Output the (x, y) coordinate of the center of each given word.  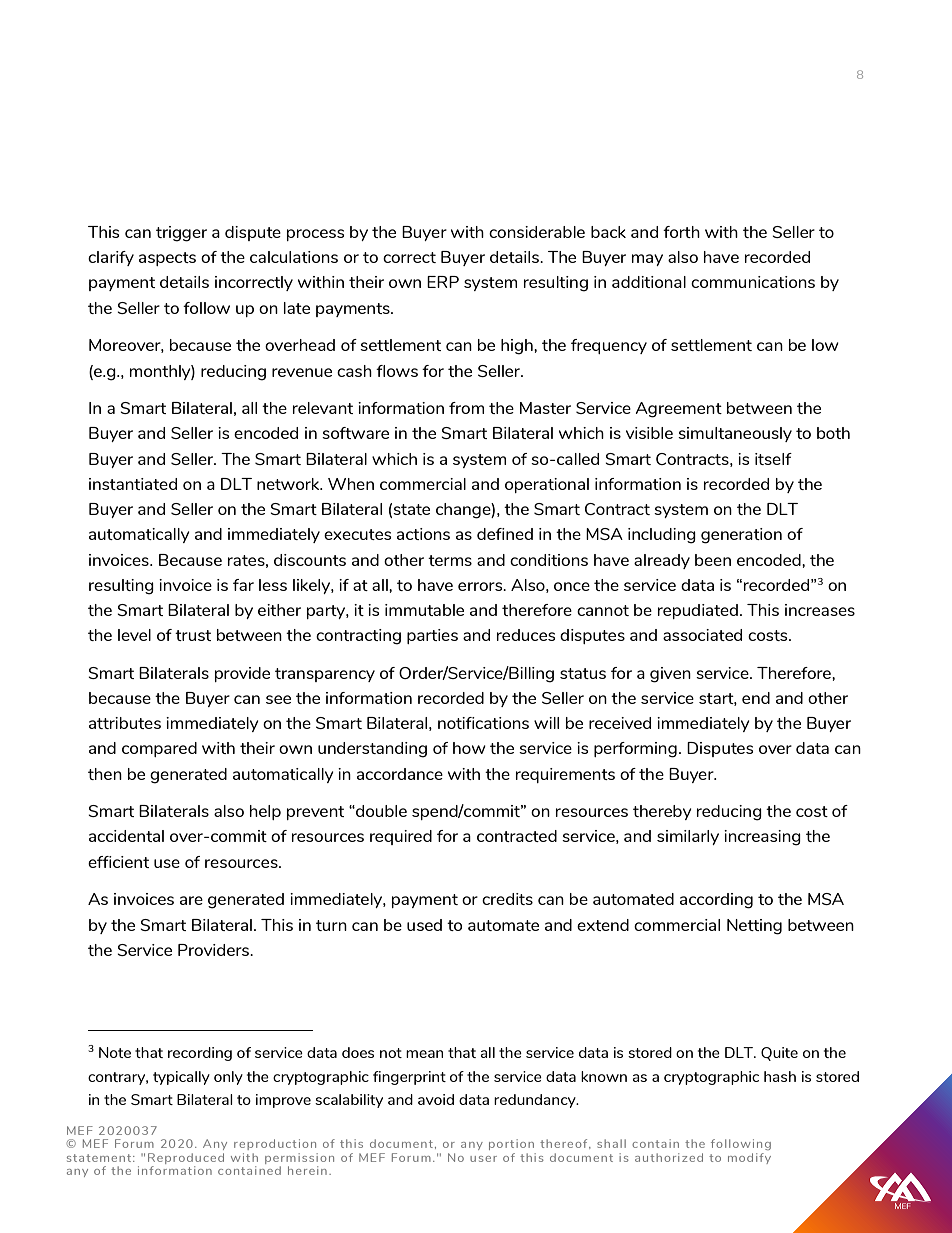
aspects (167, 259)
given (670, 675)
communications (753, 282)
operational (547, 485)
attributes (125, 723)
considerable (537, 232)
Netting (754, 927)
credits (507, 899)
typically (181, 1078)
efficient (118, 862)
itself (773, 459)
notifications (483, 723)
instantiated (133, 484)
